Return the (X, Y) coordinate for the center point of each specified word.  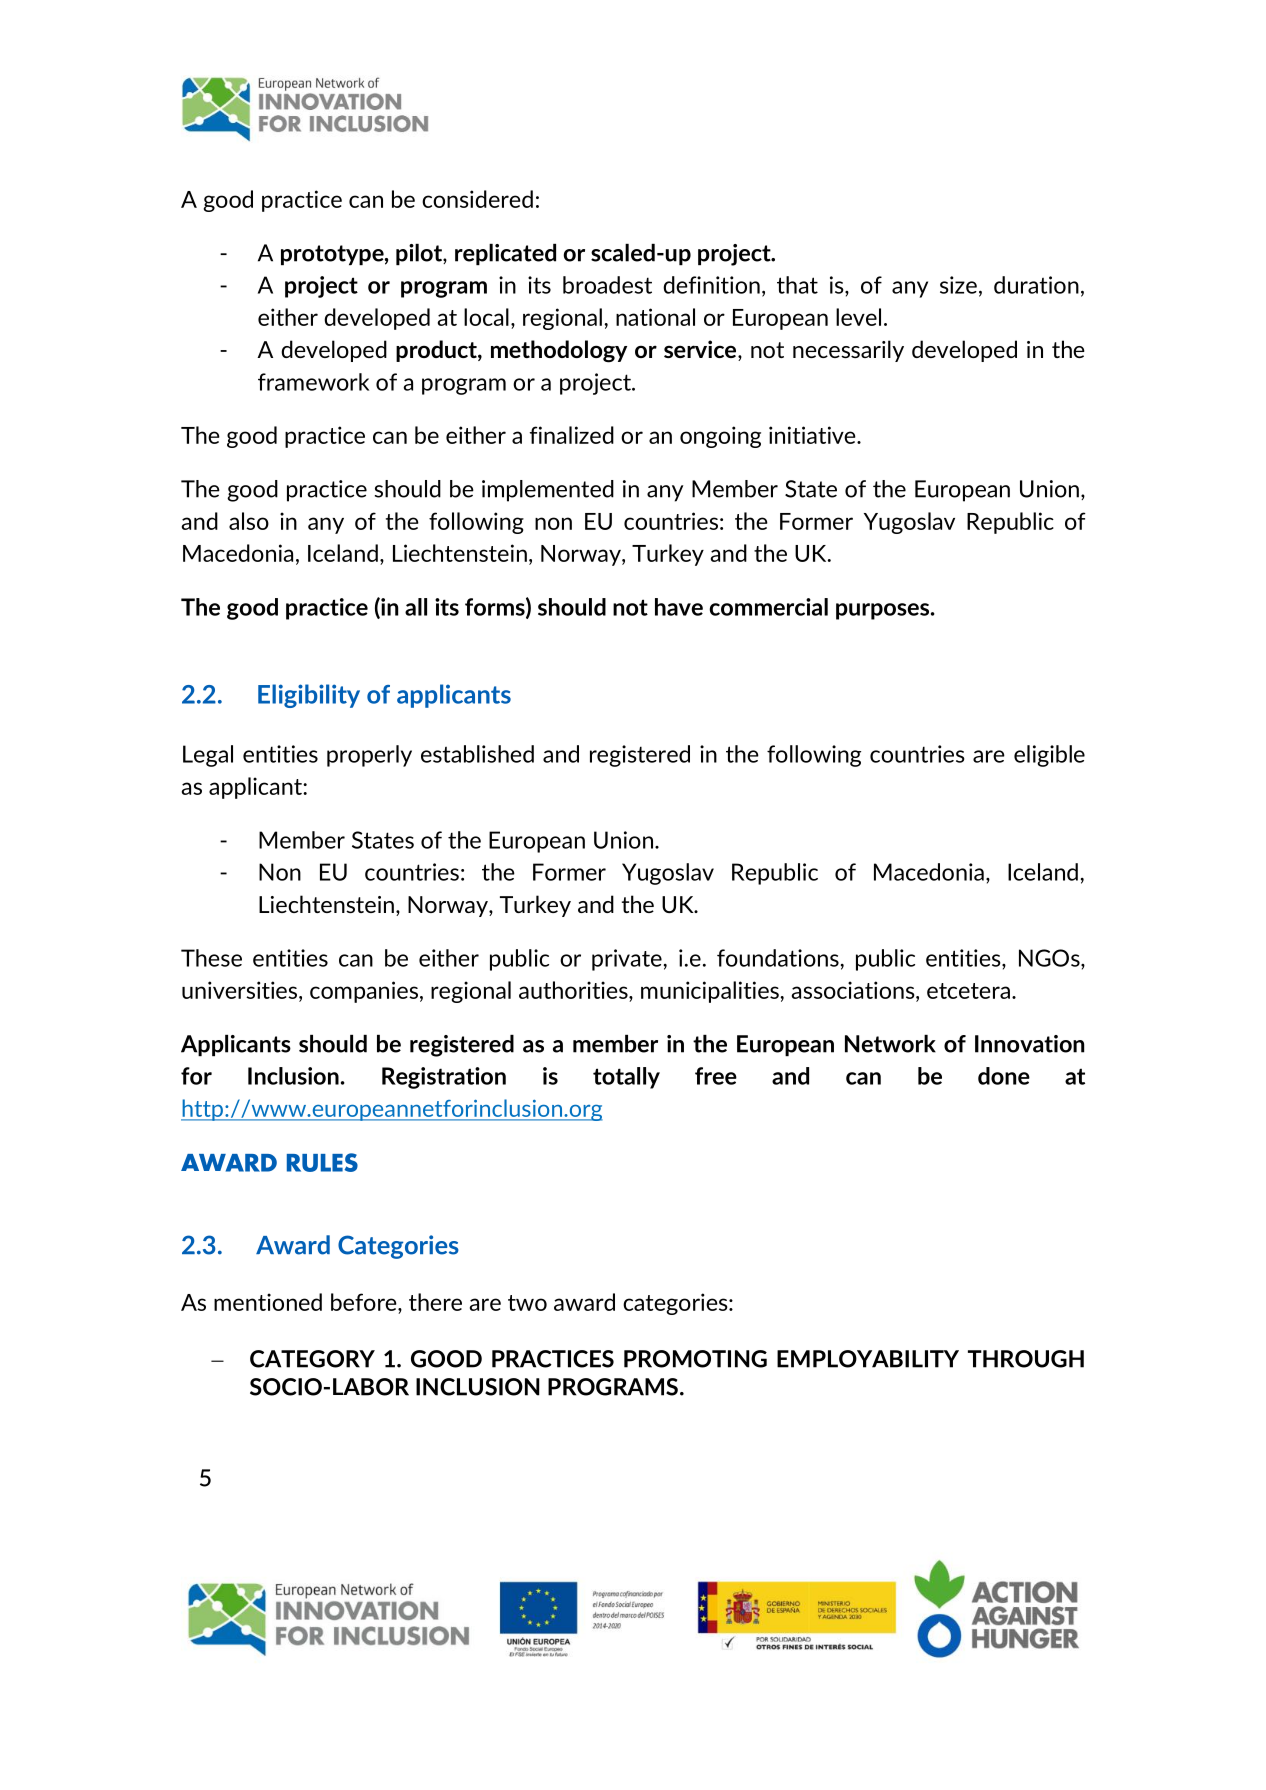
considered (477, 199)
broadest (607, 285)
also (249, 521)
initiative (813, 435)
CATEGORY (312, 1359)
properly (369, 756)
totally (626, 1078)
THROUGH (1026, 1359)
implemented (548, 491)
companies (364, 992)
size (958, 285)
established (477, 754)
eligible (1049, 756)
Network (890, 1044)
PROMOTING (695, 1359)
